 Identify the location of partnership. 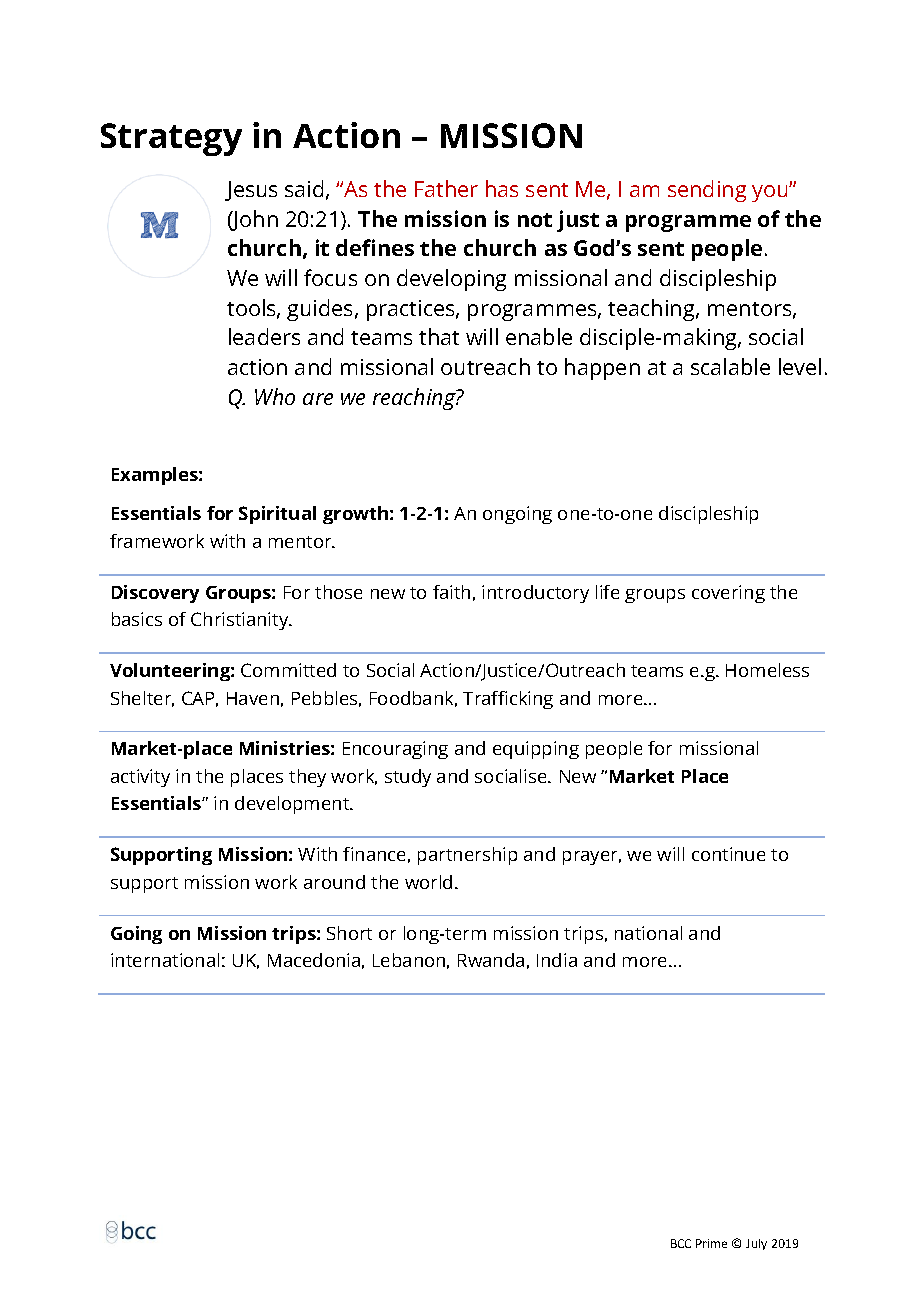
(467, 856).
